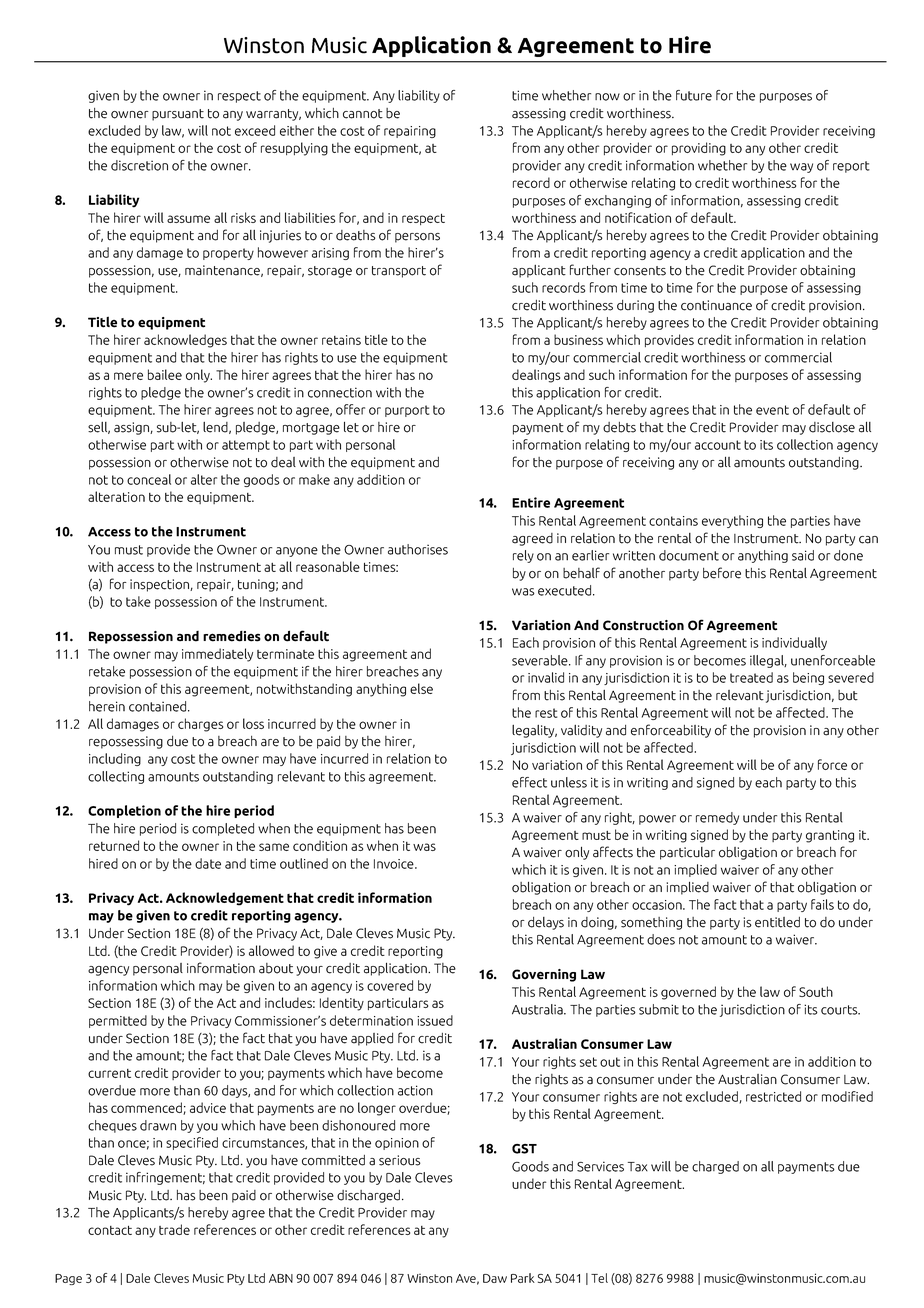 This image has height=1308, width=924. I want to click on pursuant, so click(178, 115).
